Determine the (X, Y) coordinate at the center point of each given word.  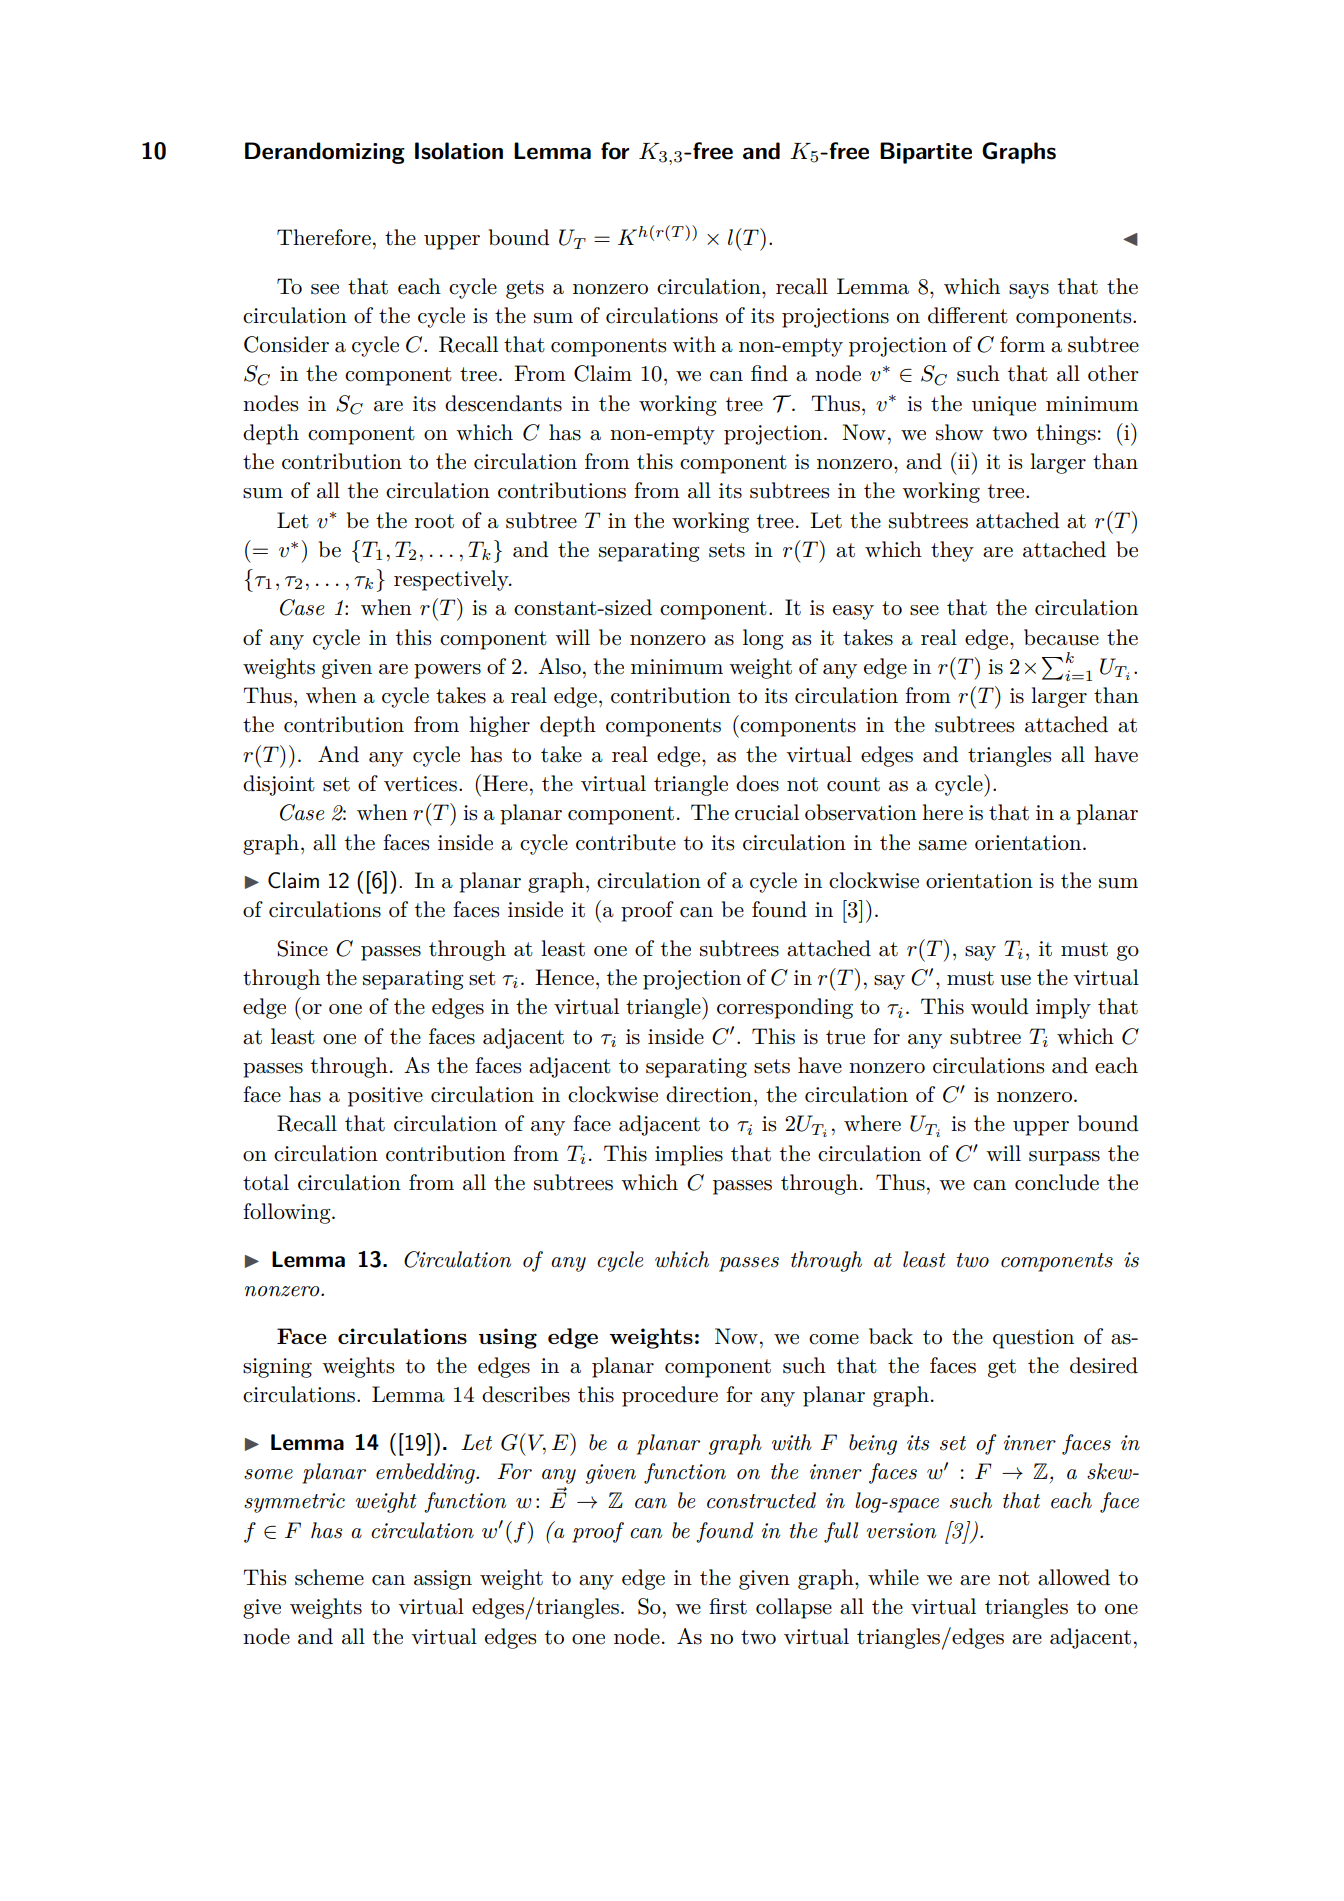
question (1033, 1339)
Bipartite (926, 153)
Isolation (459, 151)
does (757, 783)
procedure (670, 1396)
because (1061, 637)
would (1000, 1006)
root (434, 521)
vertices (420, 784)
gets (525, 289)
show (959, 432)
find (769, 373)
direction (709, 1094)
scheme (329, 1577)
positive (385, 1097)
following (288, 1213)
